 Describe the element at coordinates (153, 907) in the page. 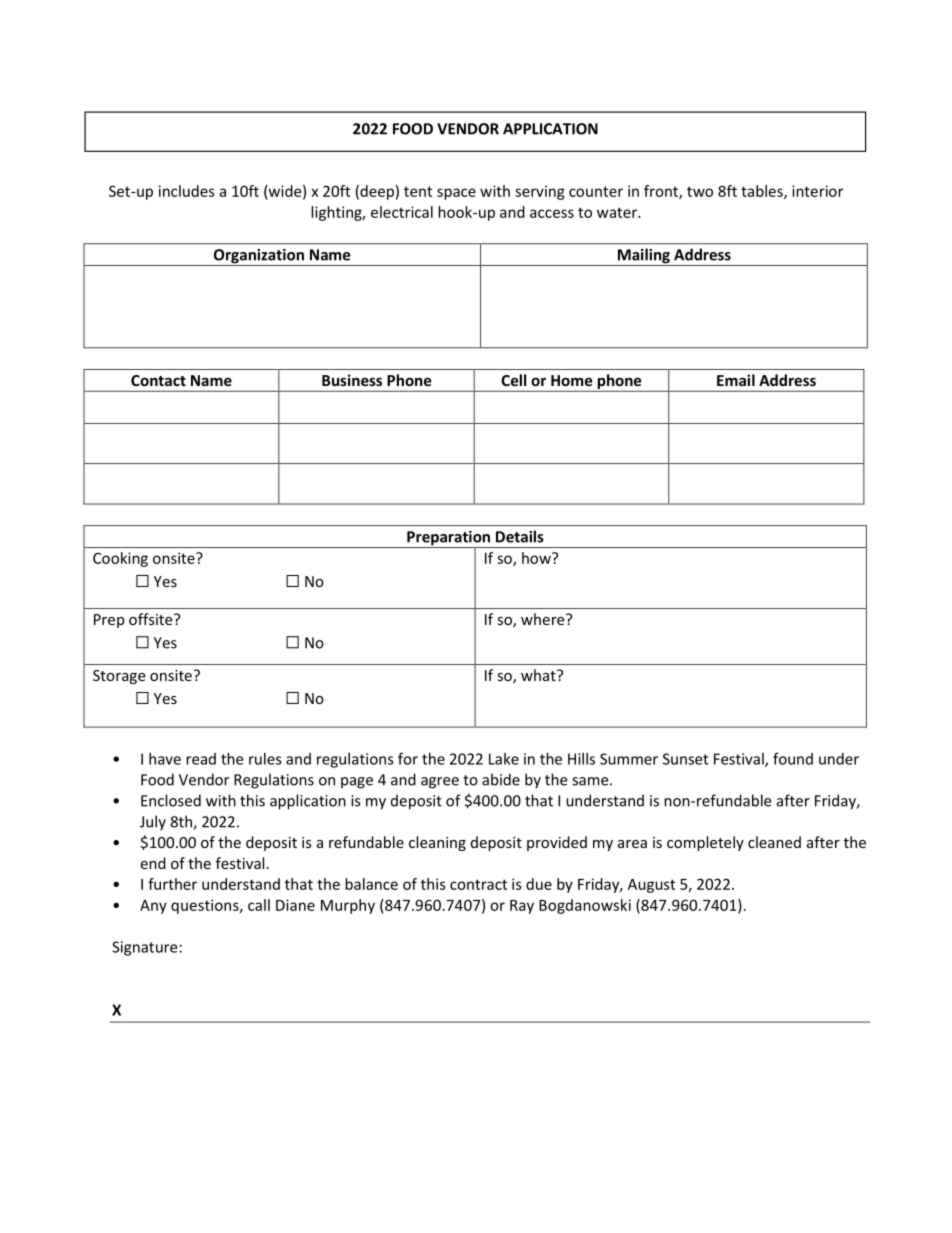

I see `Any` at that location.
